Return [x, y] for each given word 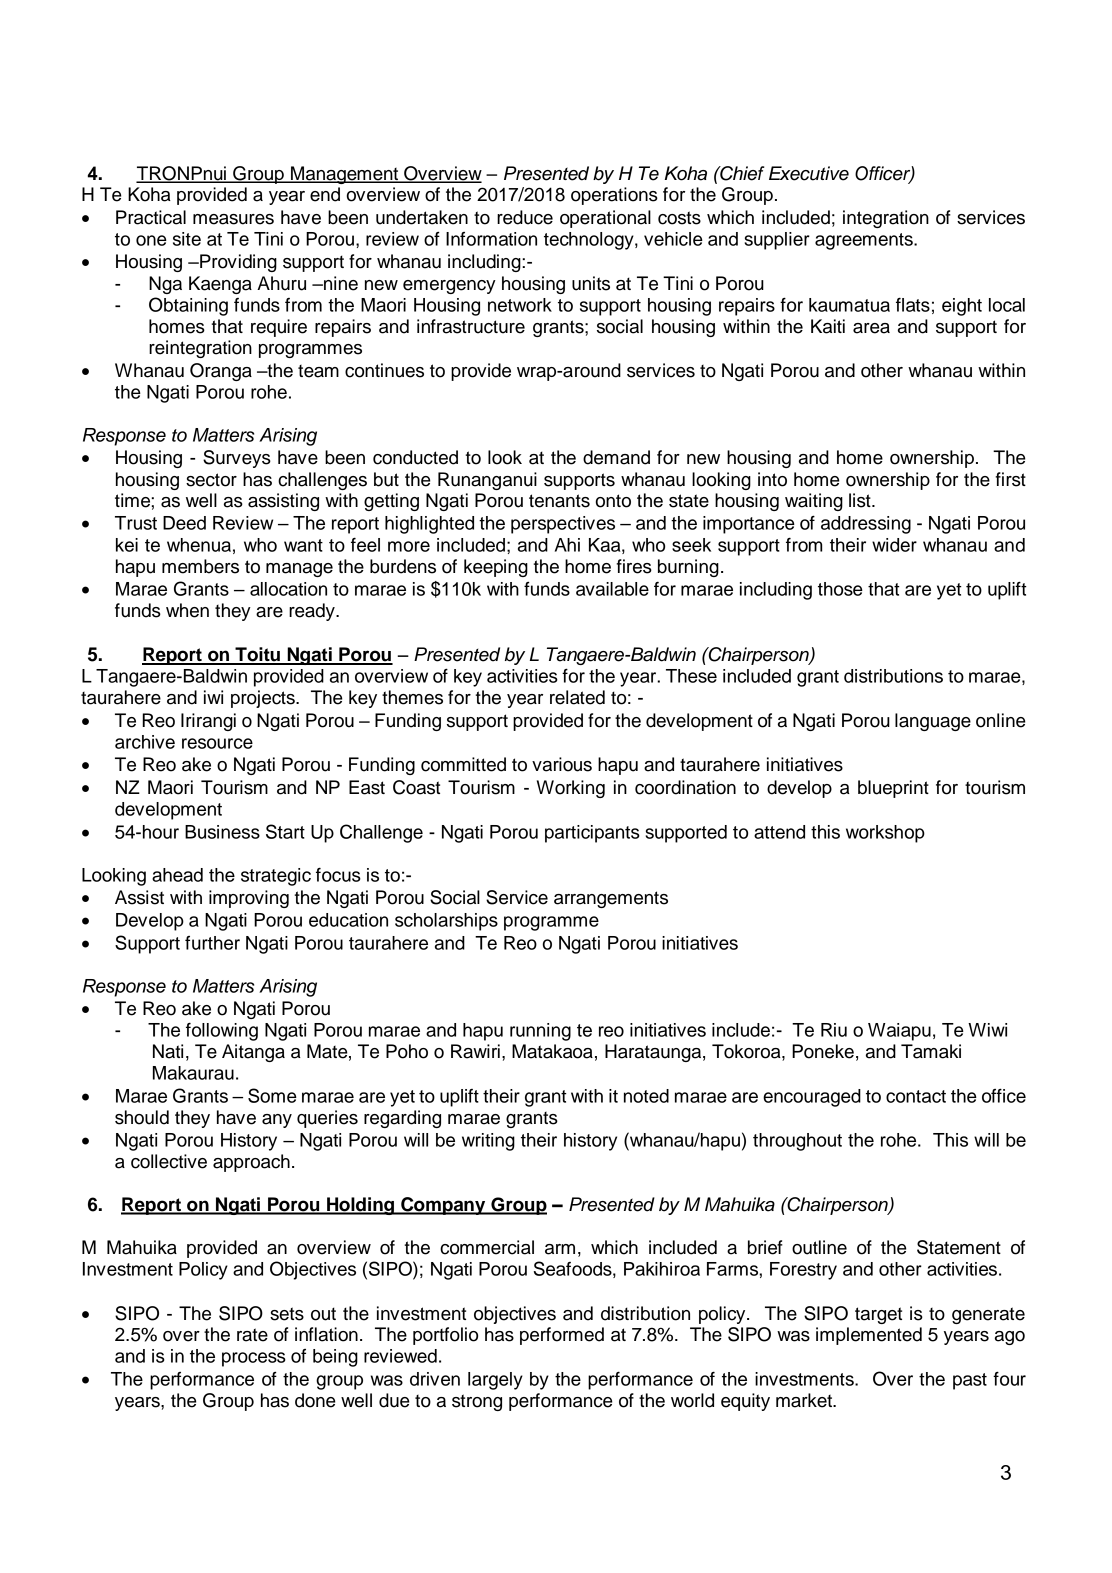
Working [571, 789]
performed [562, 1336]
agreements [865, 241]
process [254, 1359]
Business [222, 832]
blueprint [893, 789]
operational [605, 219]
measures [233, 219]
